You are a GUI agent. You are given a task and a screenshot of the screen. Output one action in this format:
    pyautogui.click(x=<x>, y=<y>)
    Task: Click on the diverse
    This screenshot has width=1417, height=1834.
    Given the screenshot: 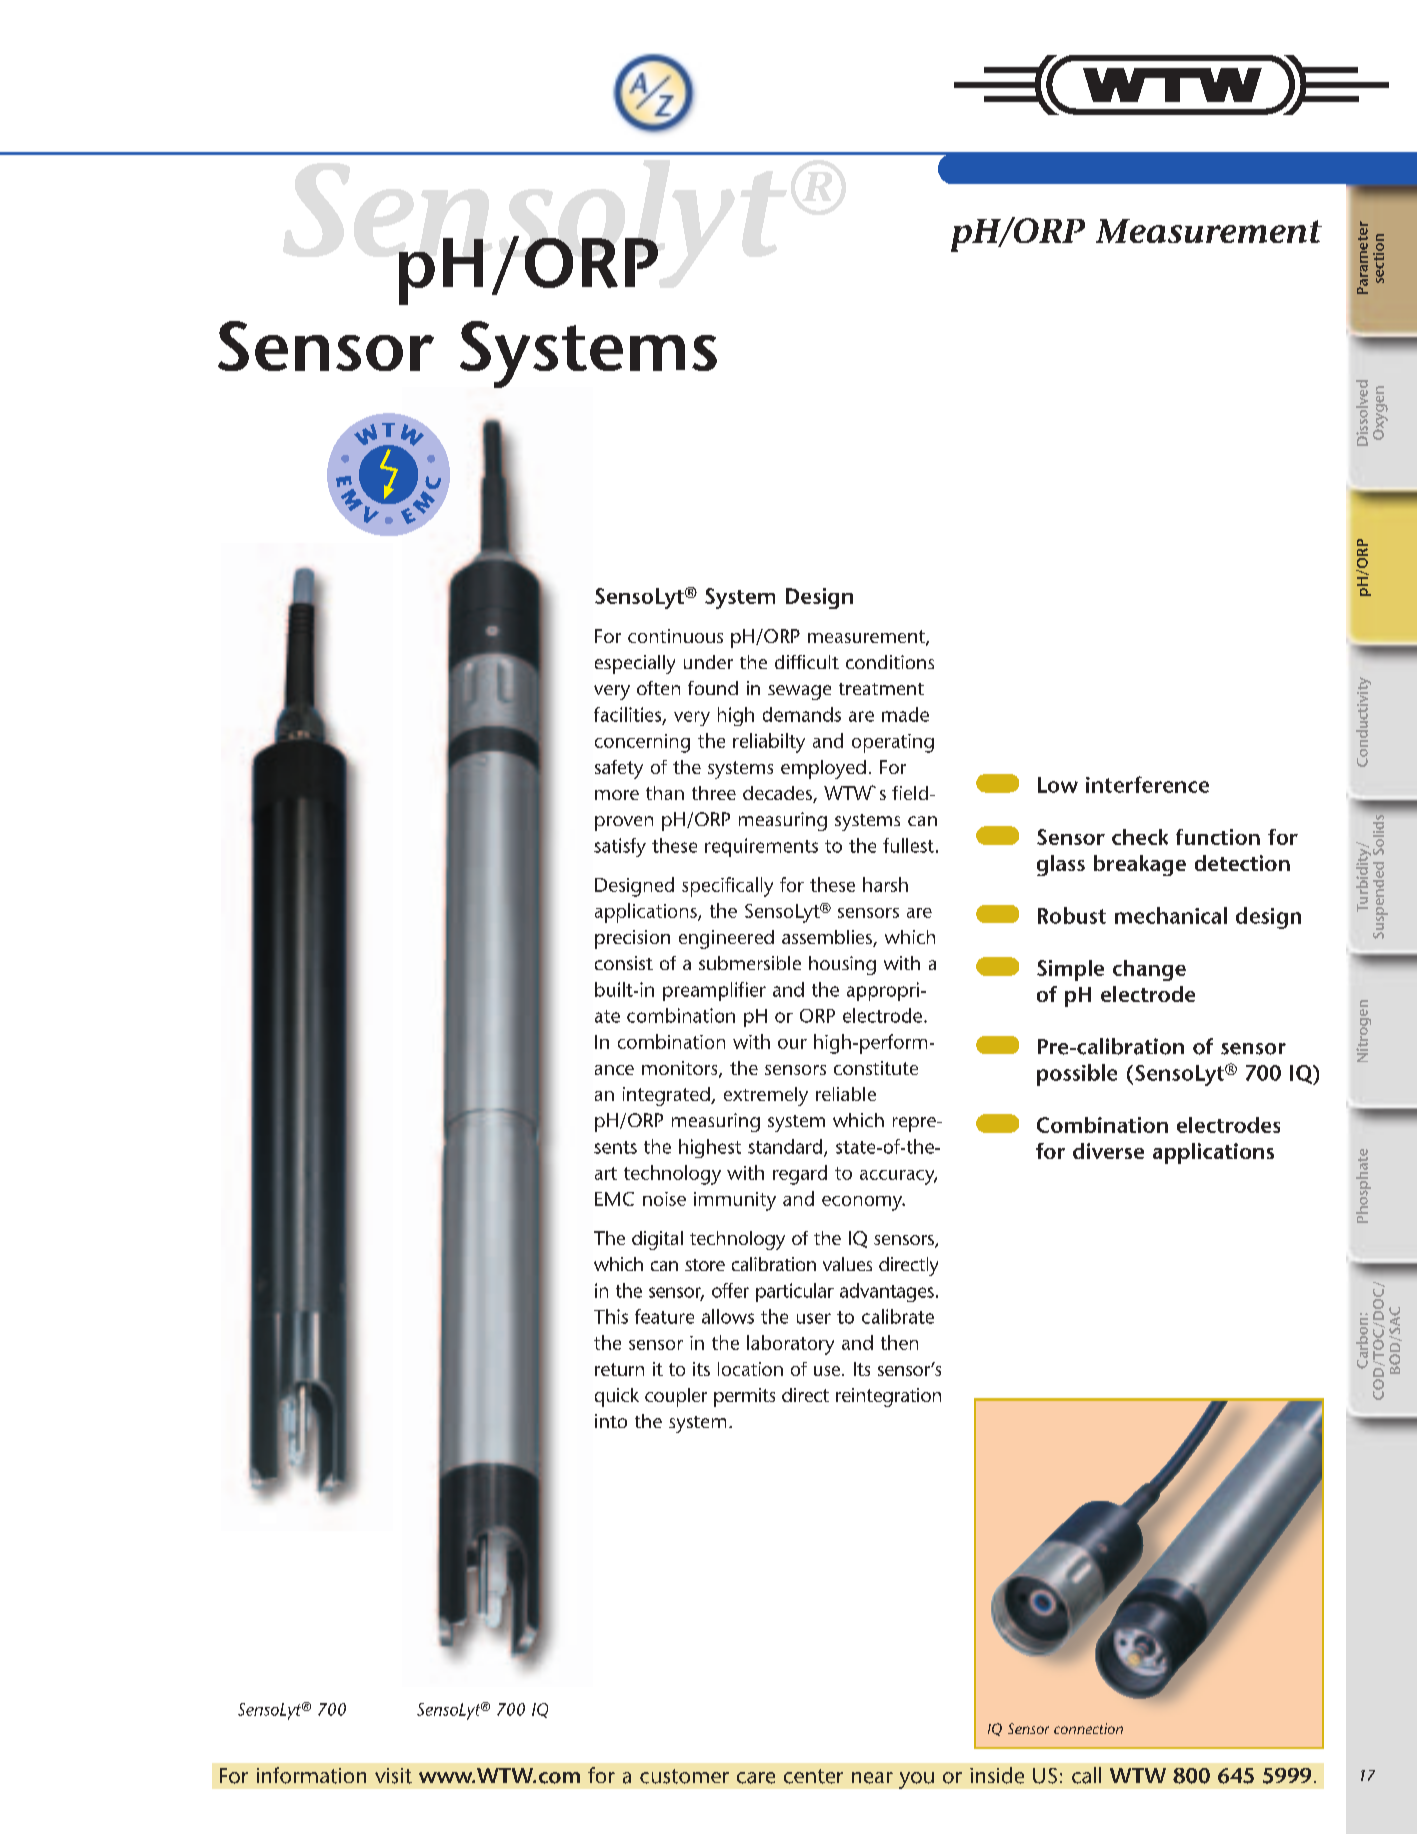 What is the action you would take?
    pyautogui.click(x=1108, y=1151)
